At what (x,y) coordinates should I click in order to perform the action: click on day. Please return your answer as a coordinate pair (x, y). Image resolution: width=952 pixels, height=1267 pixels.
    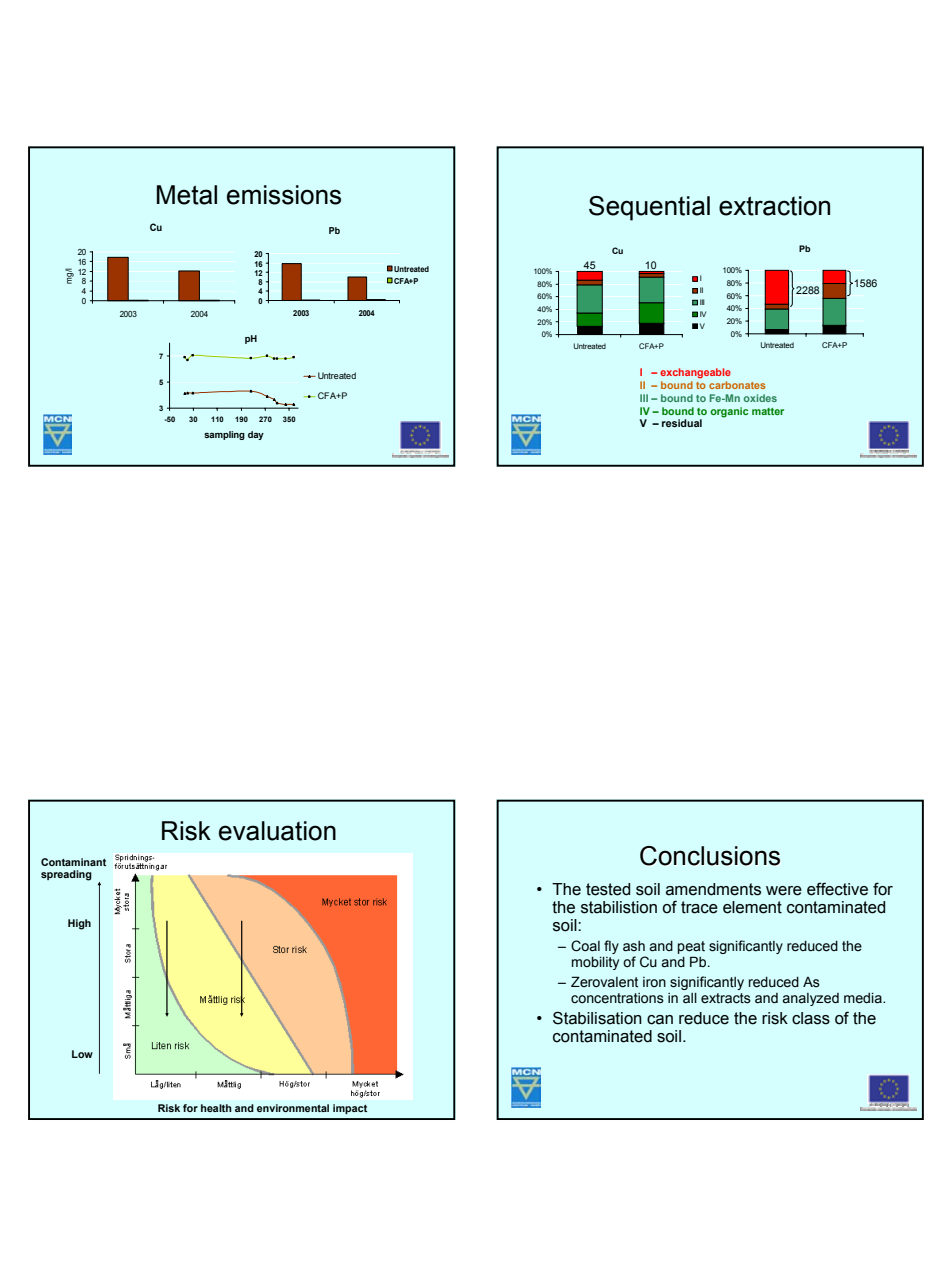
    Looking at the image, I should click on (256, 435).
